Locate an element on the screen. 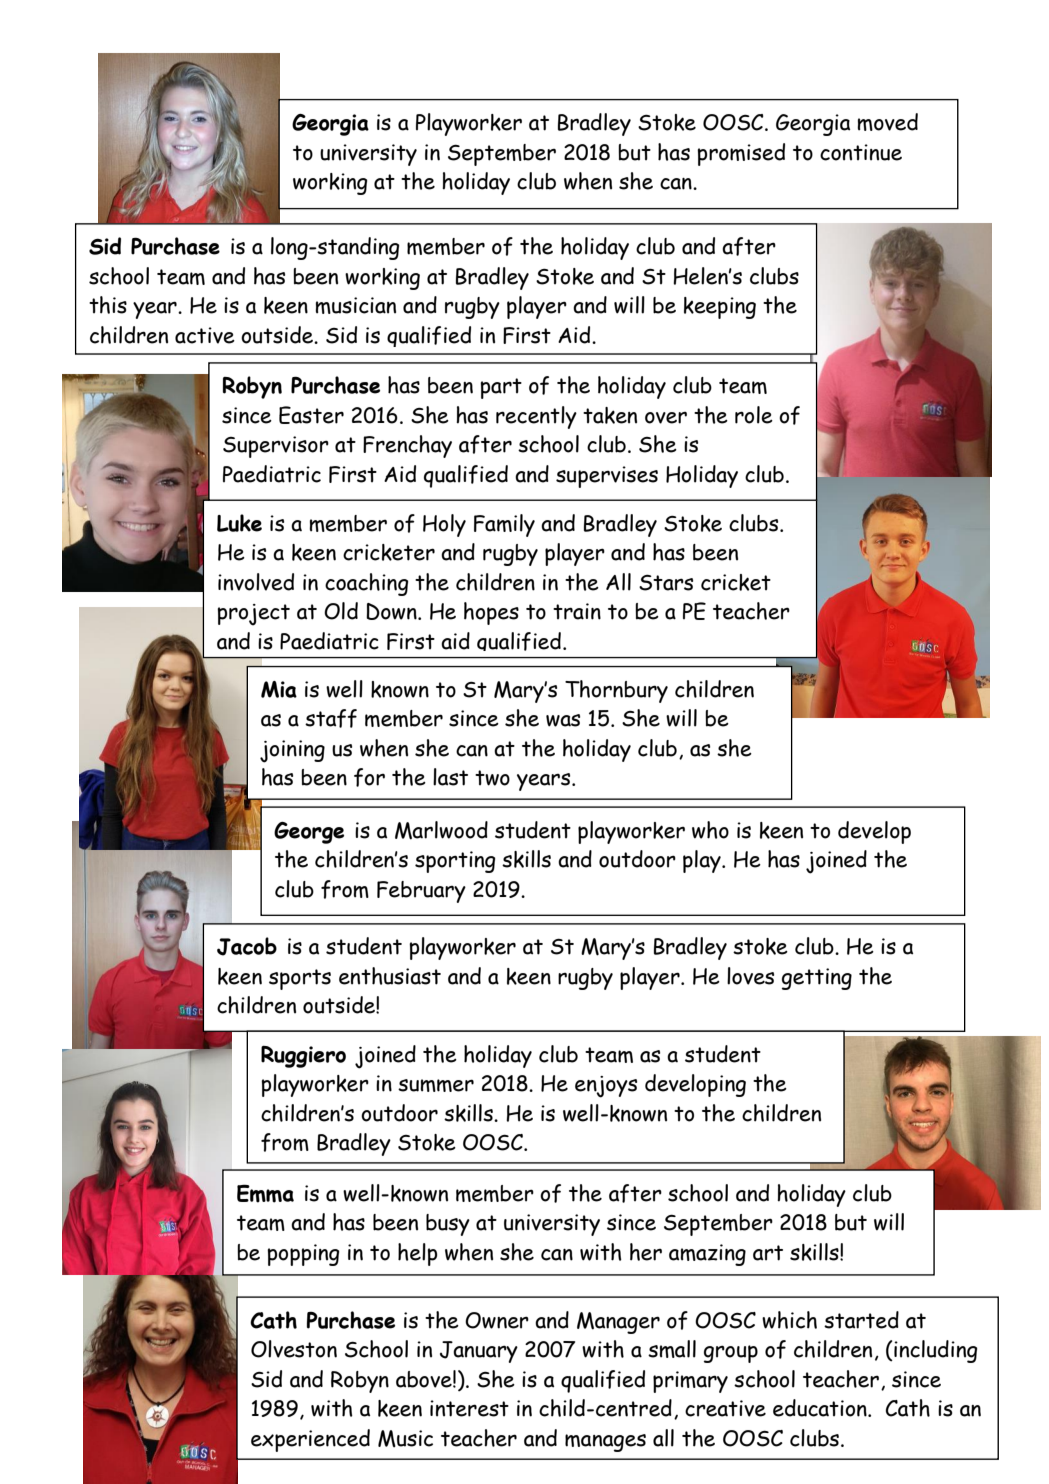 This screenshot has width=1049, height=1484. this is located at coordinates (108, 305).
